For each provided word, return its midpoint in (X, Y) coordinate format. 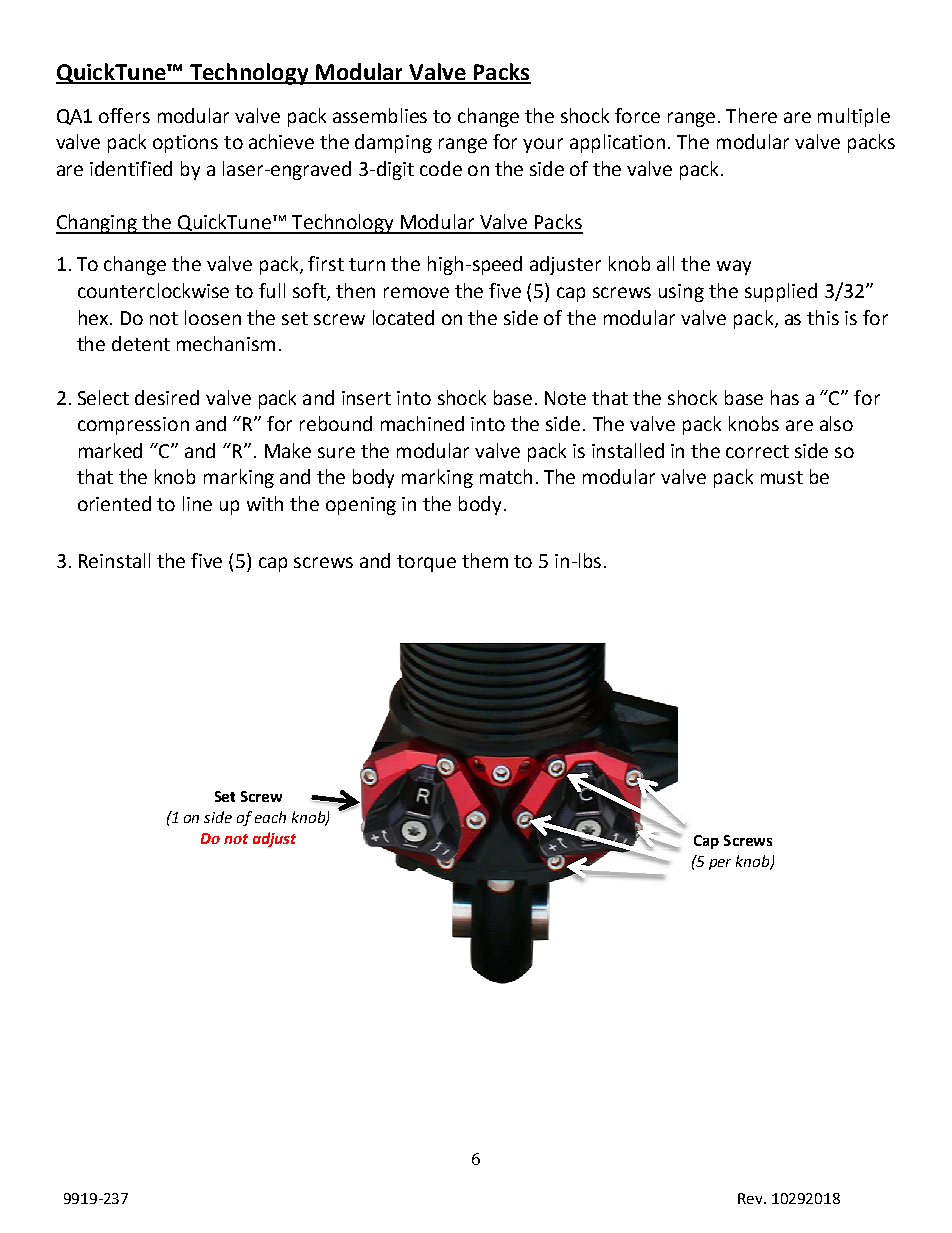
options (185, 144)
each (270, 817)
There (751, 115)
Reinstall (114, 560)
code (441, 168)
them (485, 560)
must (782, 477)
